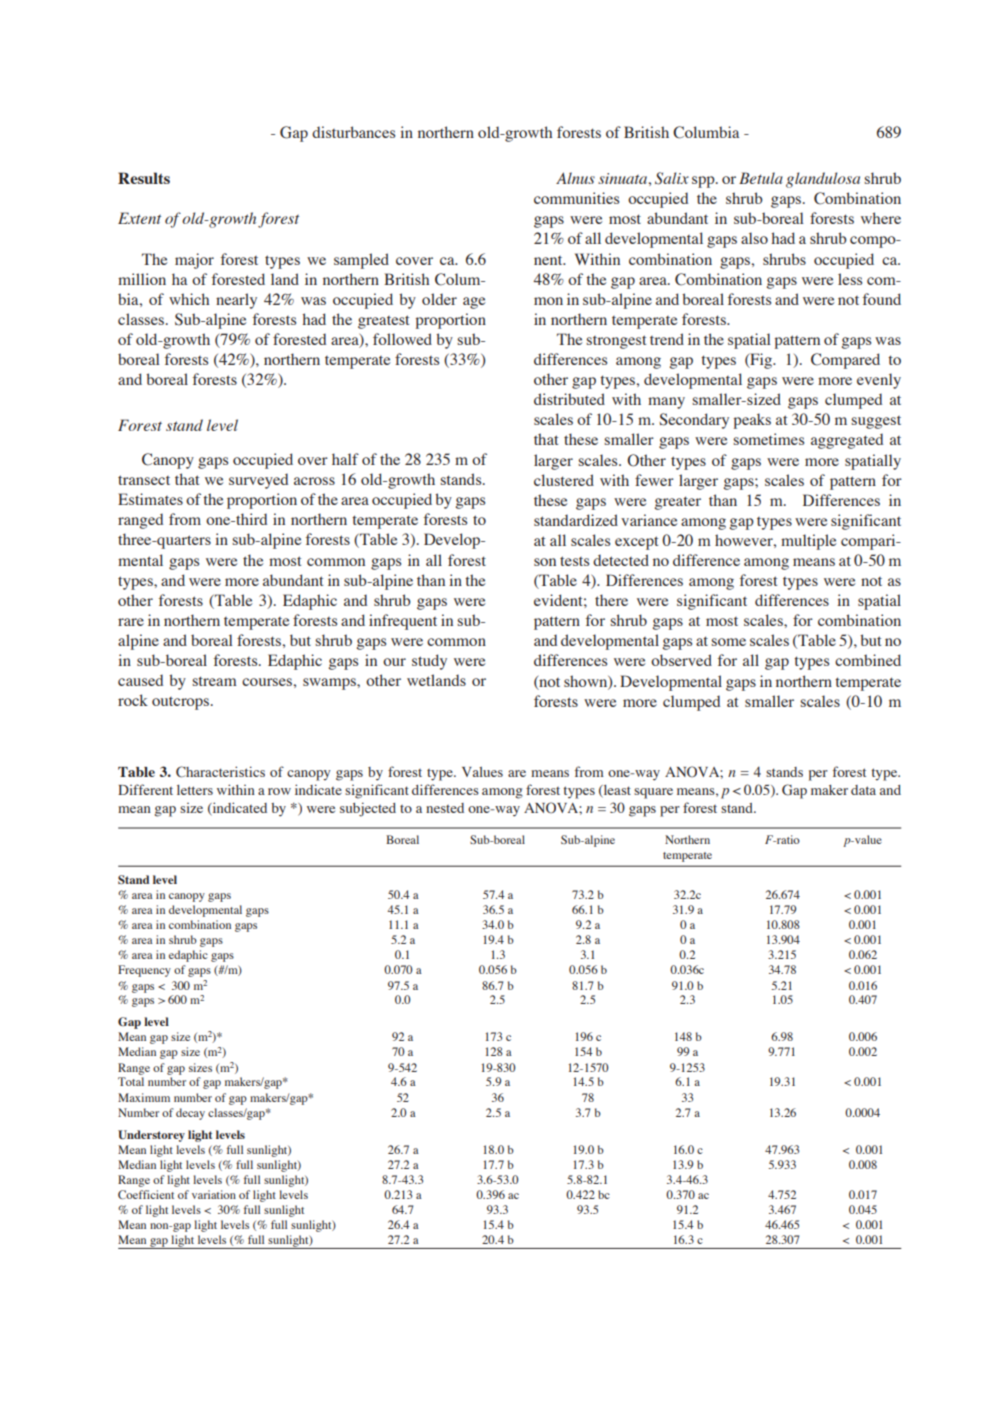 This screenshot has width=996, height=1410. Describe the element at coordinates (761, 178) in the screenshot. I see `Betula` at that location.
